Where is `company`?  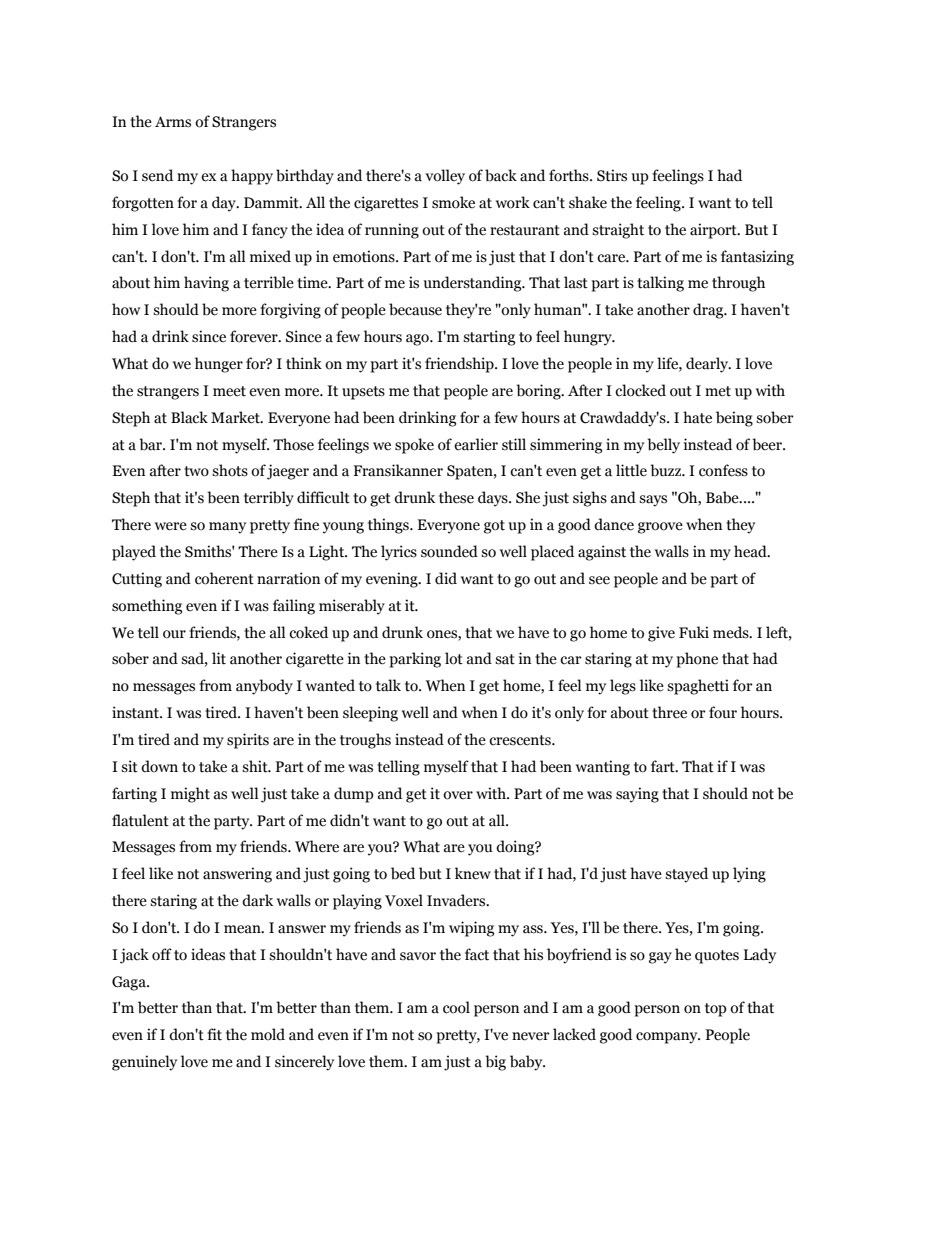
company is located at coordinates (668, 1038).
